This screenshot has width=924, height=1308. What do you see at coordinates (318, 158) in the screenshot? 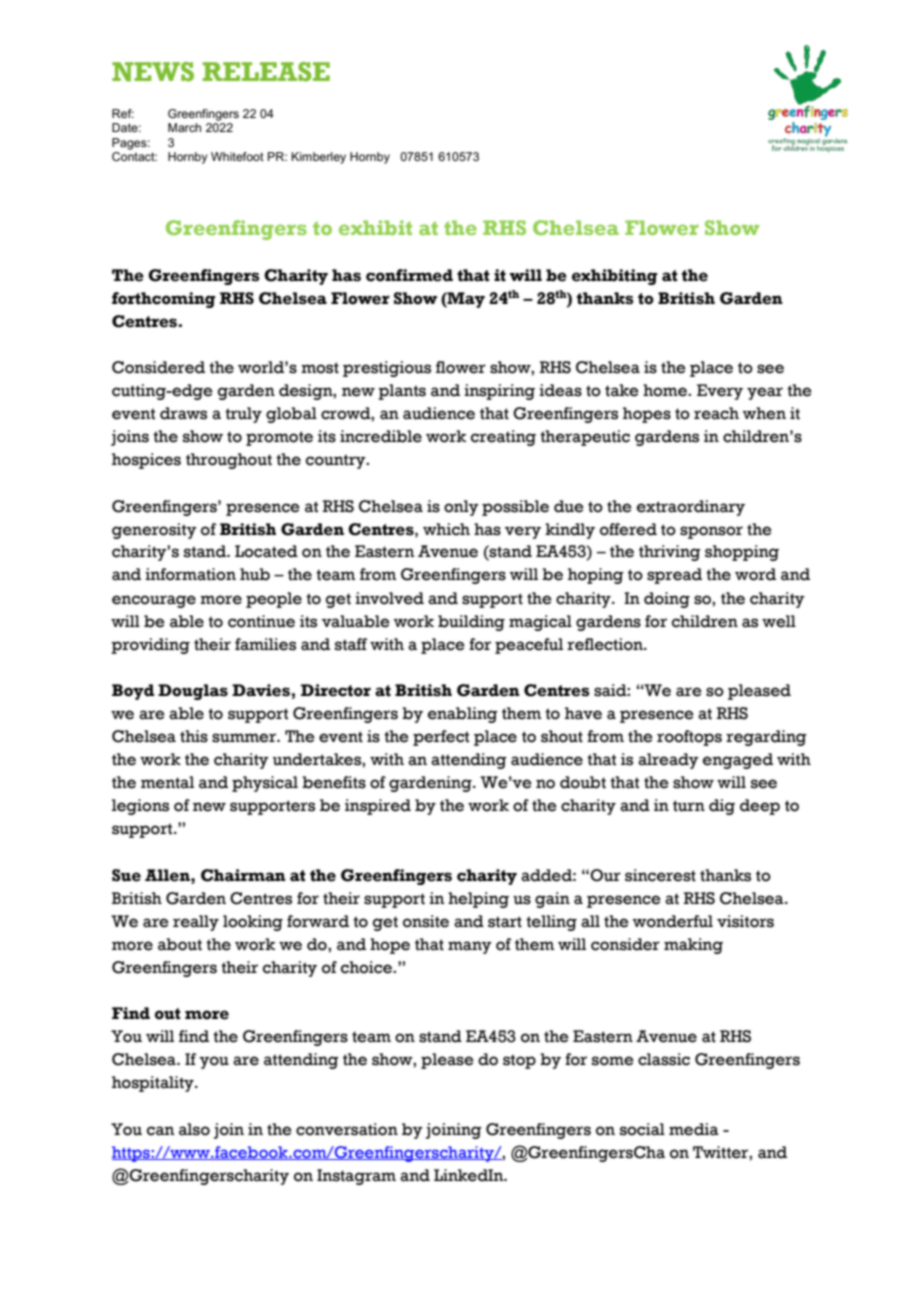
I see `Kimberley` at bounding box center [318, 158].
